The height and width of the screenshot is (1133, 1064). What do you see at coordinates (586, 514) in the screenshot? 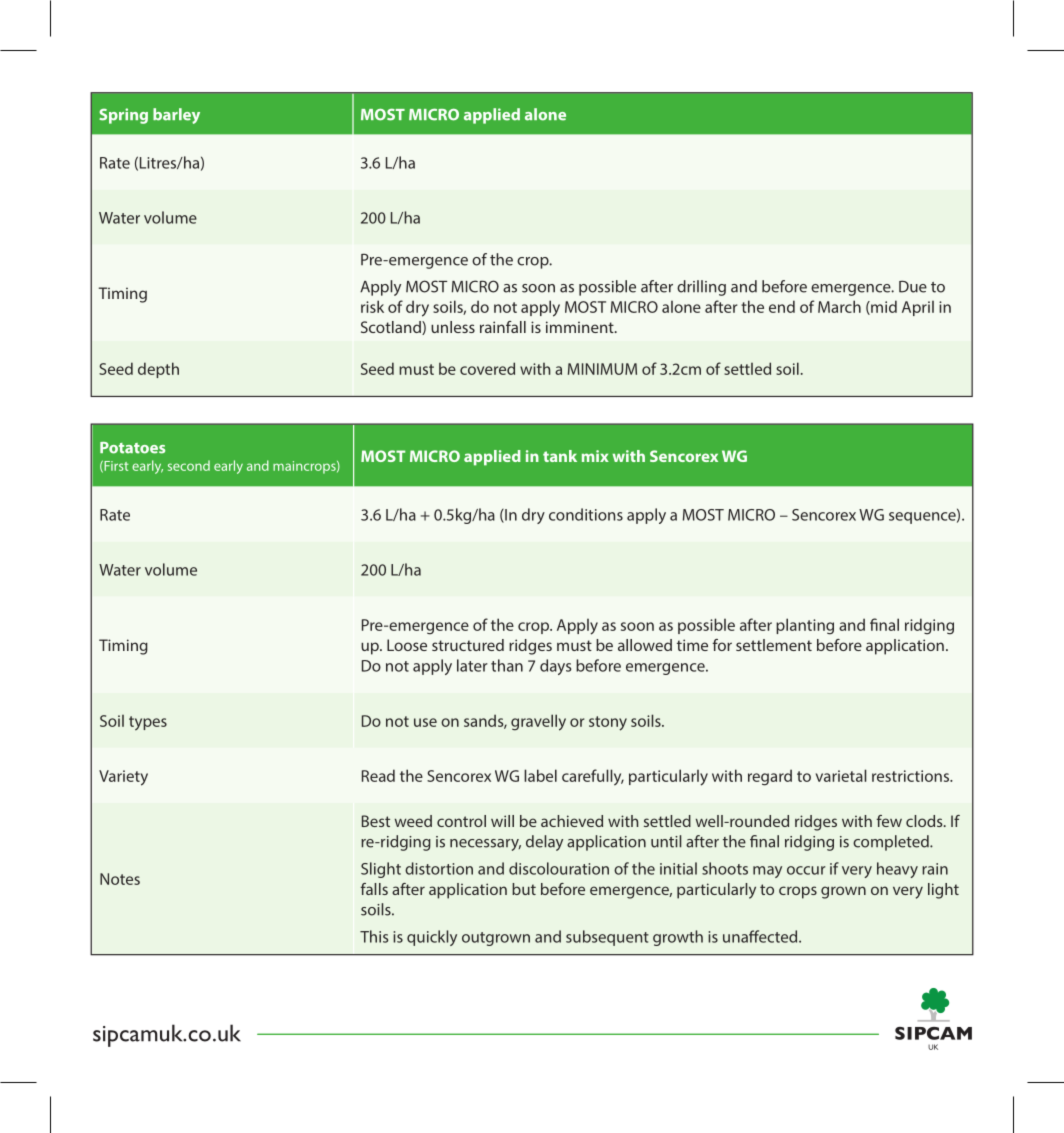
I see `conditions` at bounding box center [586, 514].
